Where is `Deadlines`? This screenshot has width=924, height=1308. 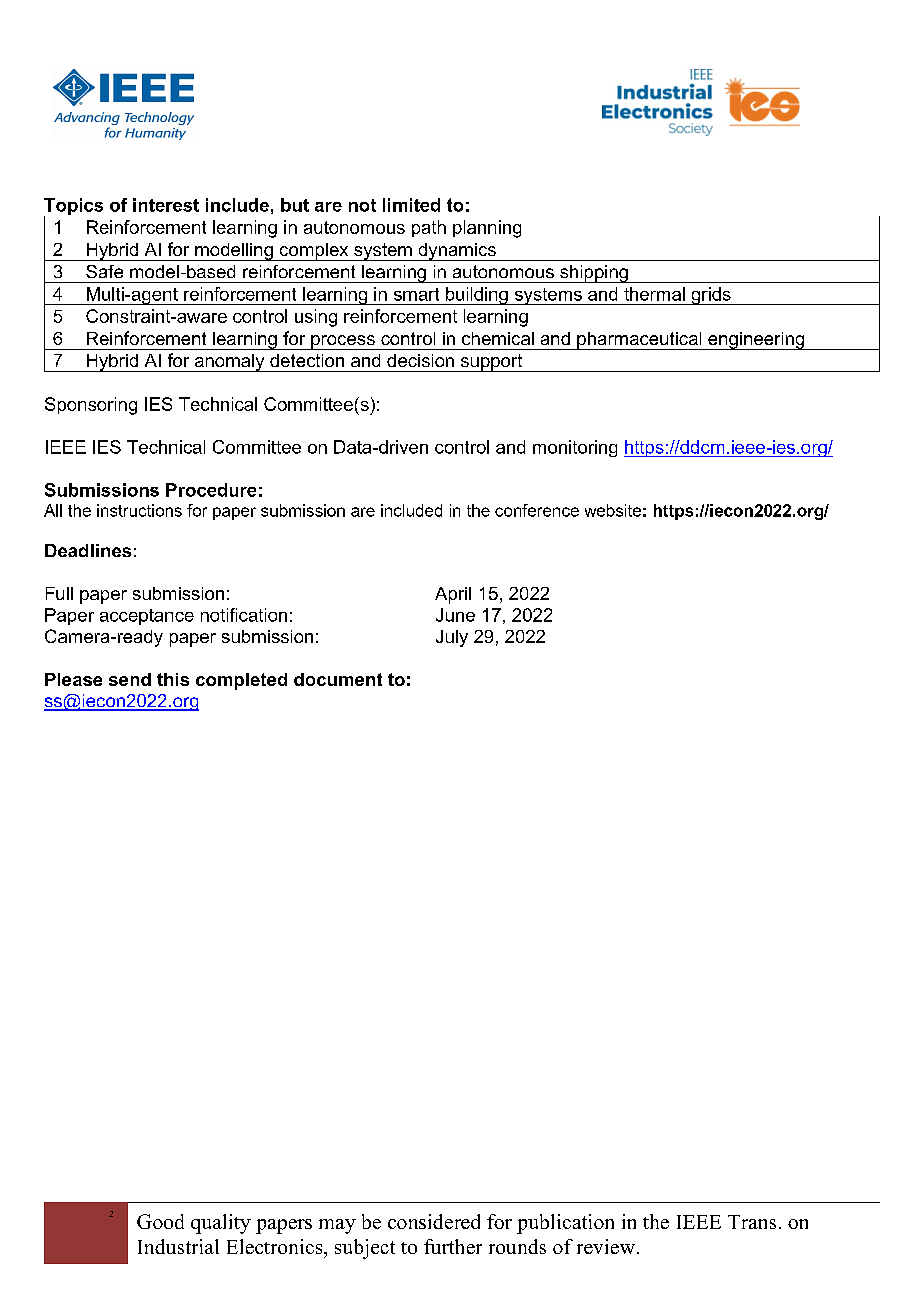 Deadlines is located at coordinates (88, 550).
